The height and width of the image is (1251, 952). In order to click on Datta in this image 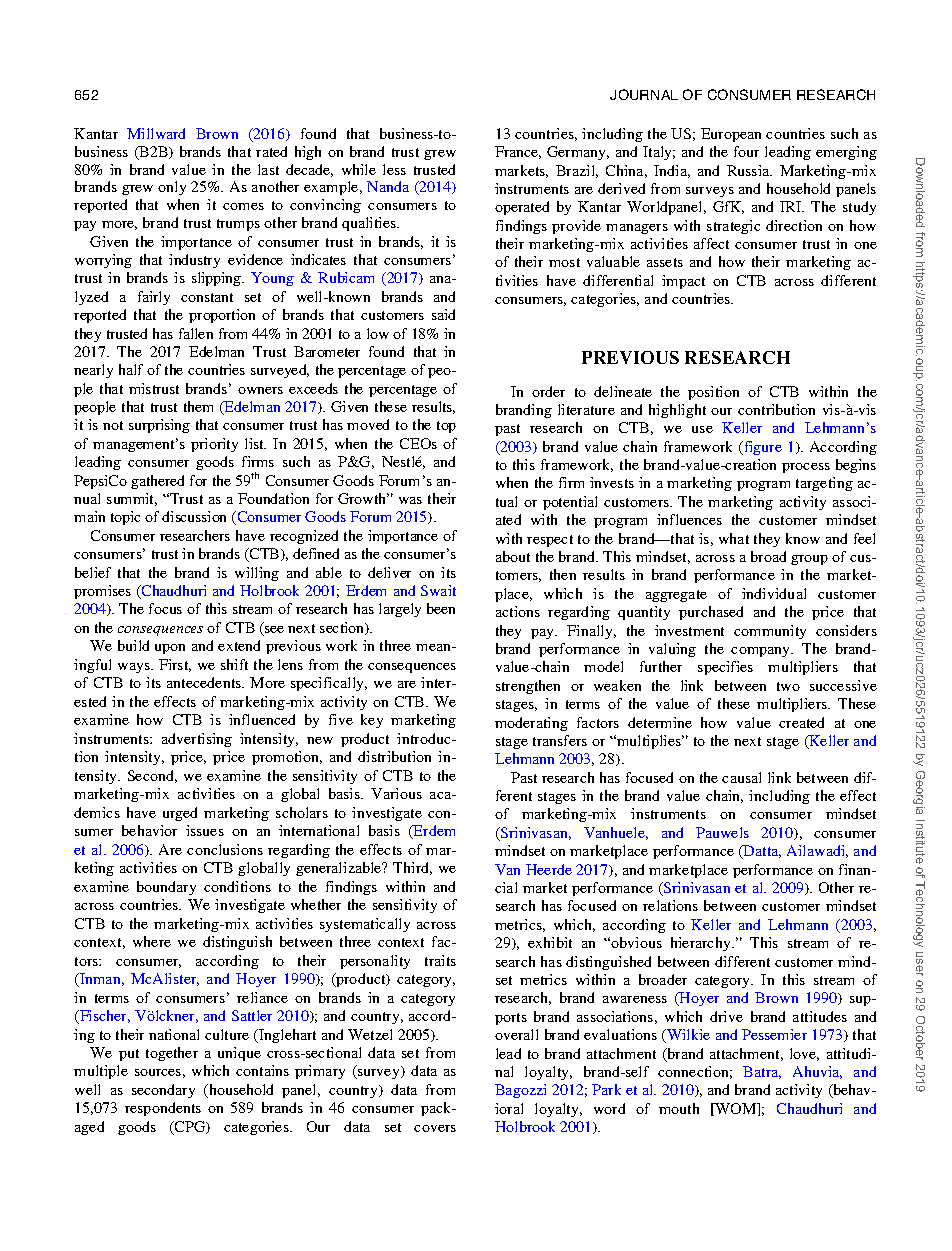, I will do `click(761, 852)`.
